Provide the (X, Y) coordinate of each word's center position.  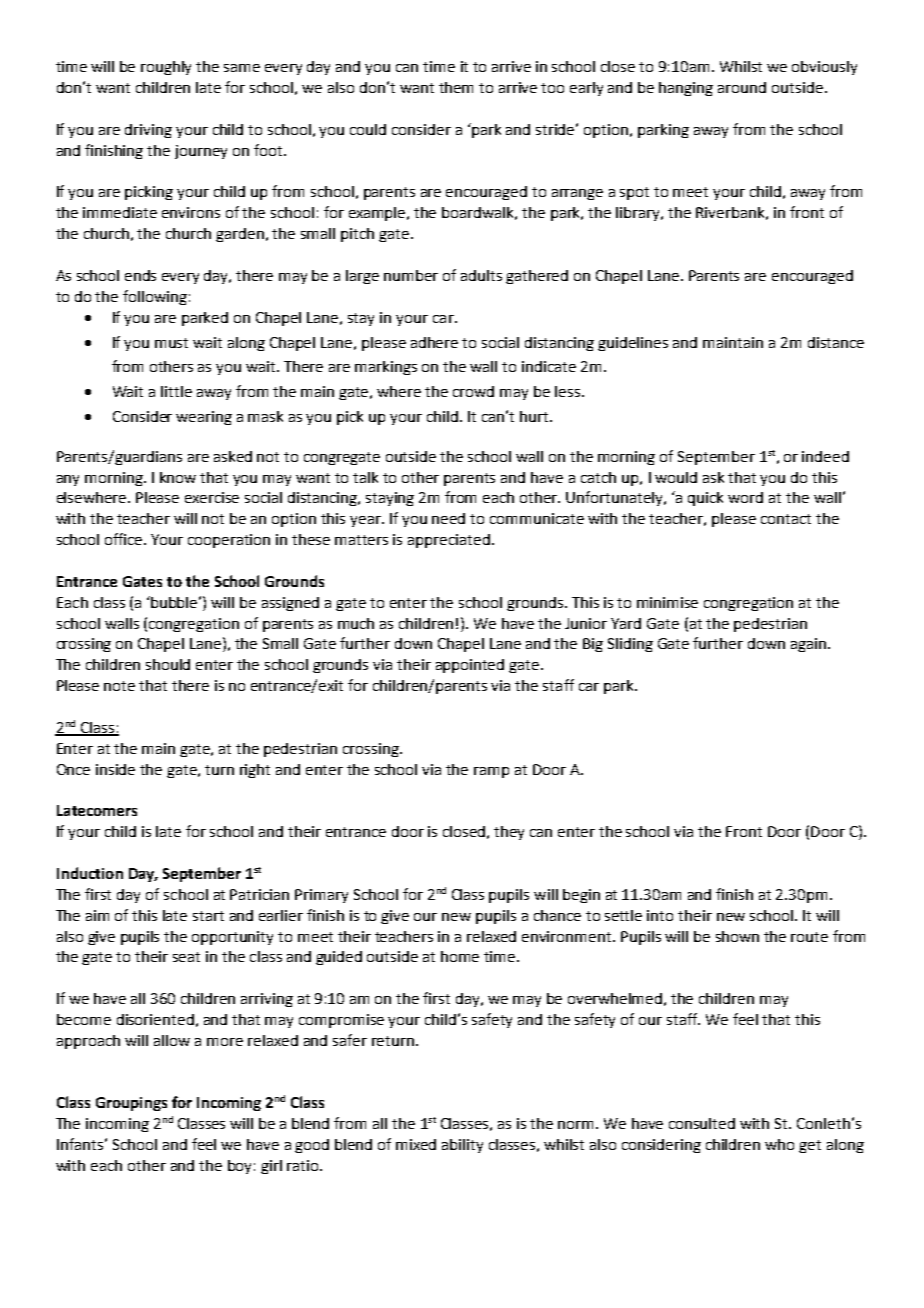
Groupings (131, 1104)
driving (148, 131)
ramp (491, 772)
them (456, 87)
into (660, 915)
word (745, 497)
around (742, 87)
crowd (473, 391)
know (178, 477)
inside (115, 769)
